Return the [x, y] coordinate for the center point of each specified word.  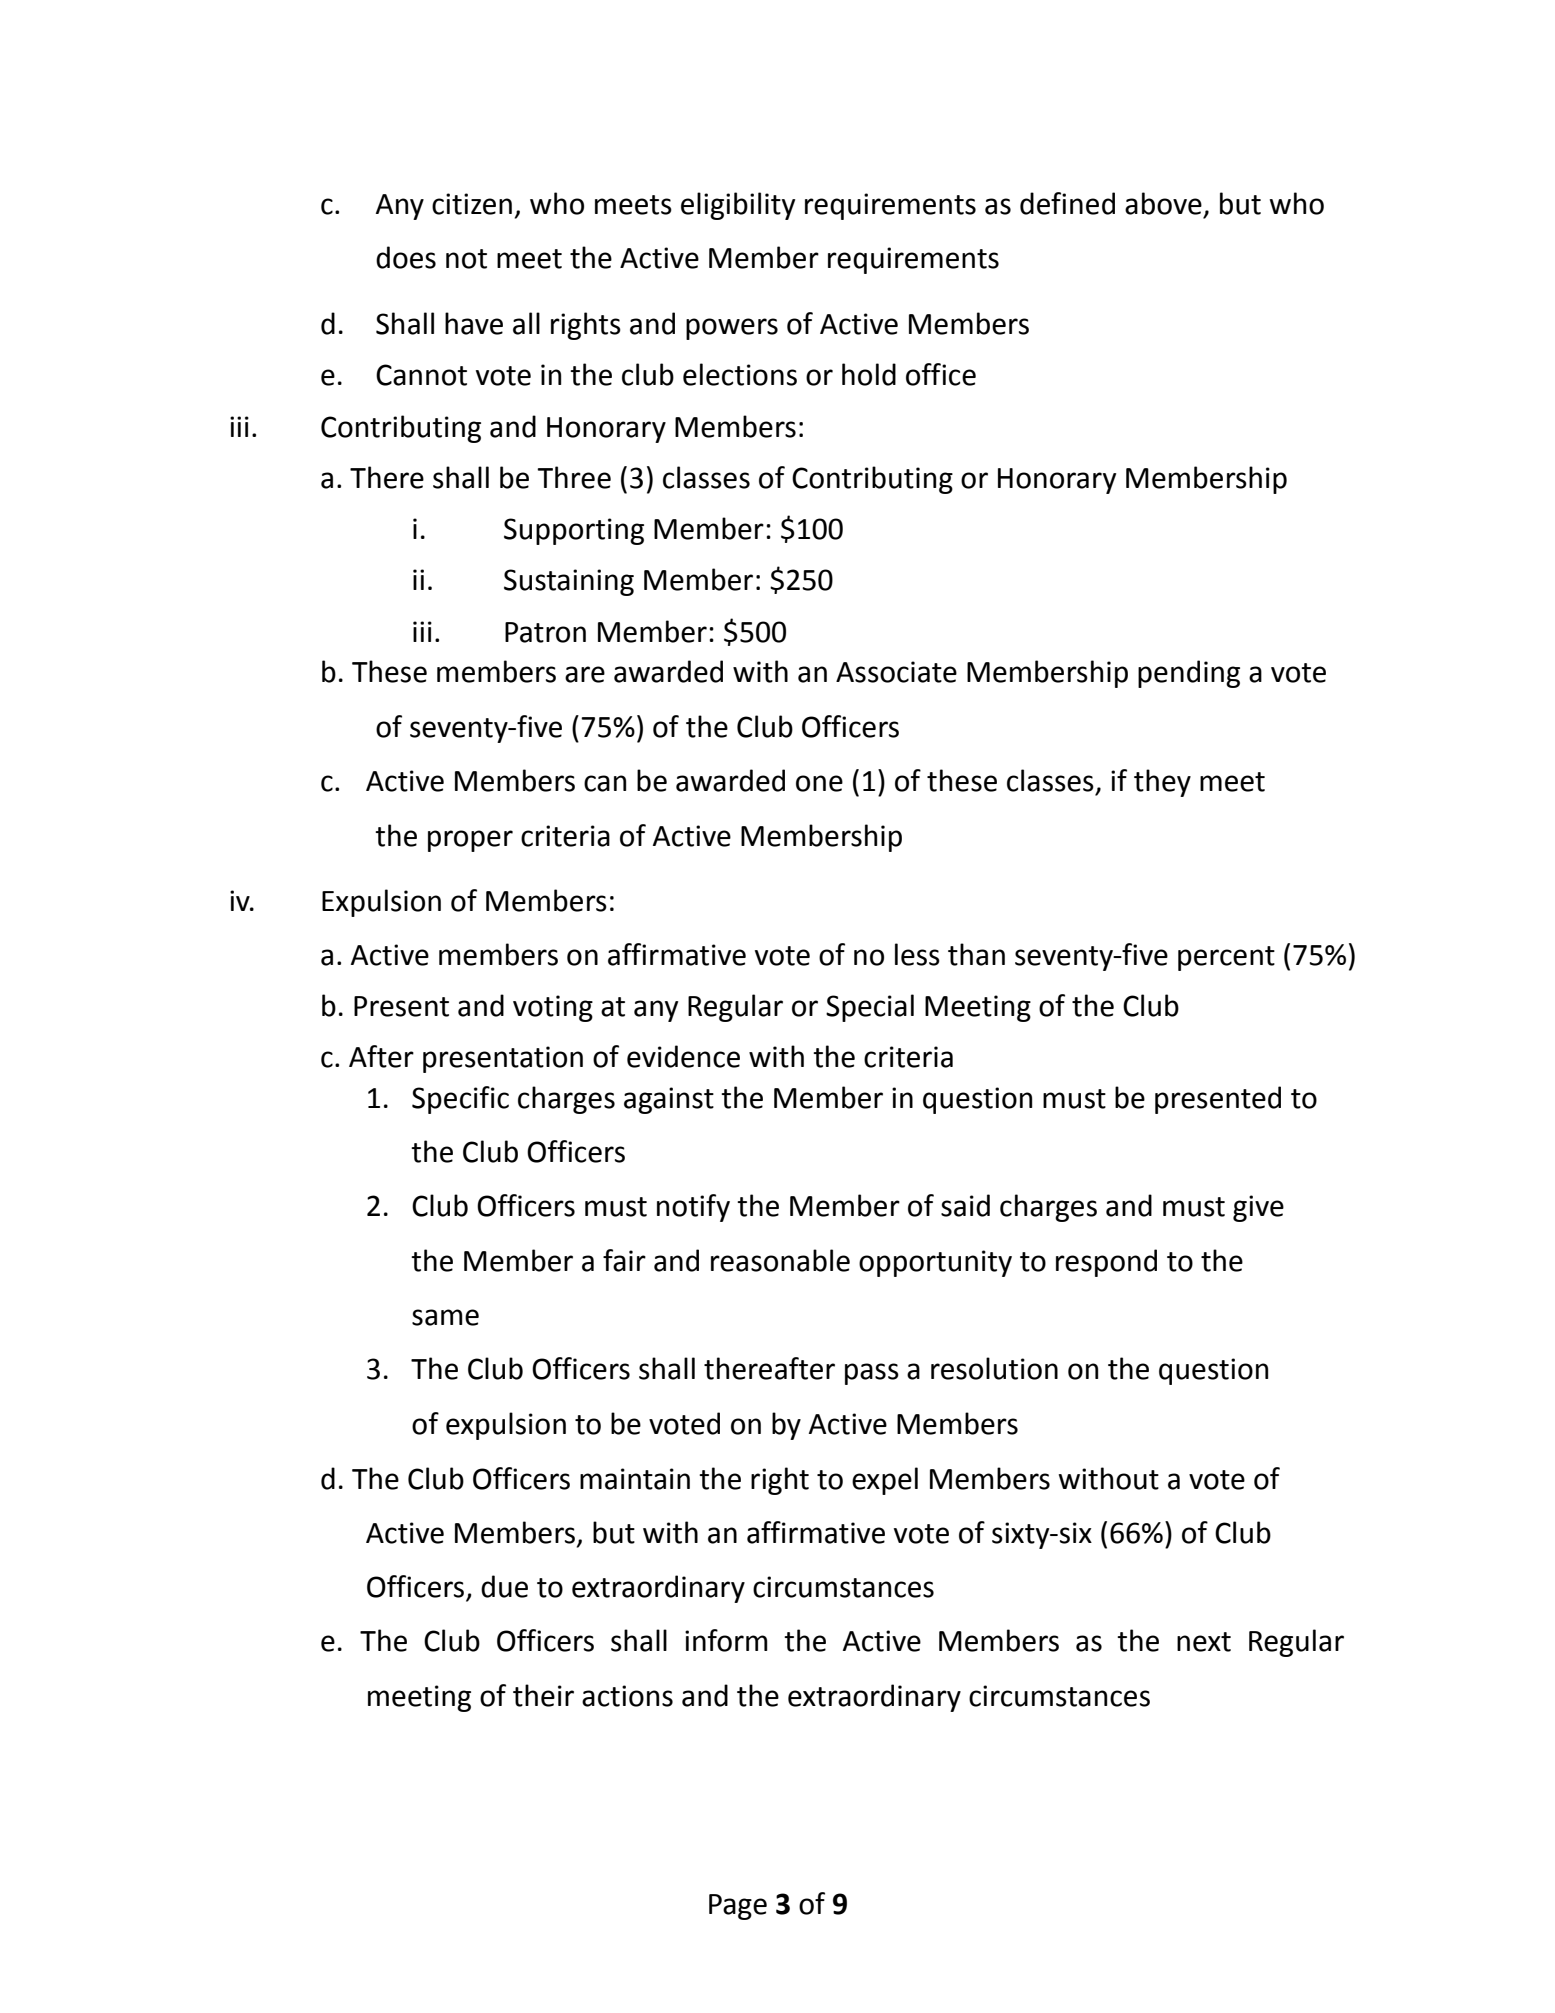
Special [870, 1008]
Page [738, 1907]
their [543, 1695]
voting [553, 1008]
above [1163, 203]
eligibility [738, 206]
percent [1226, 958]
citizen [472, 204]
